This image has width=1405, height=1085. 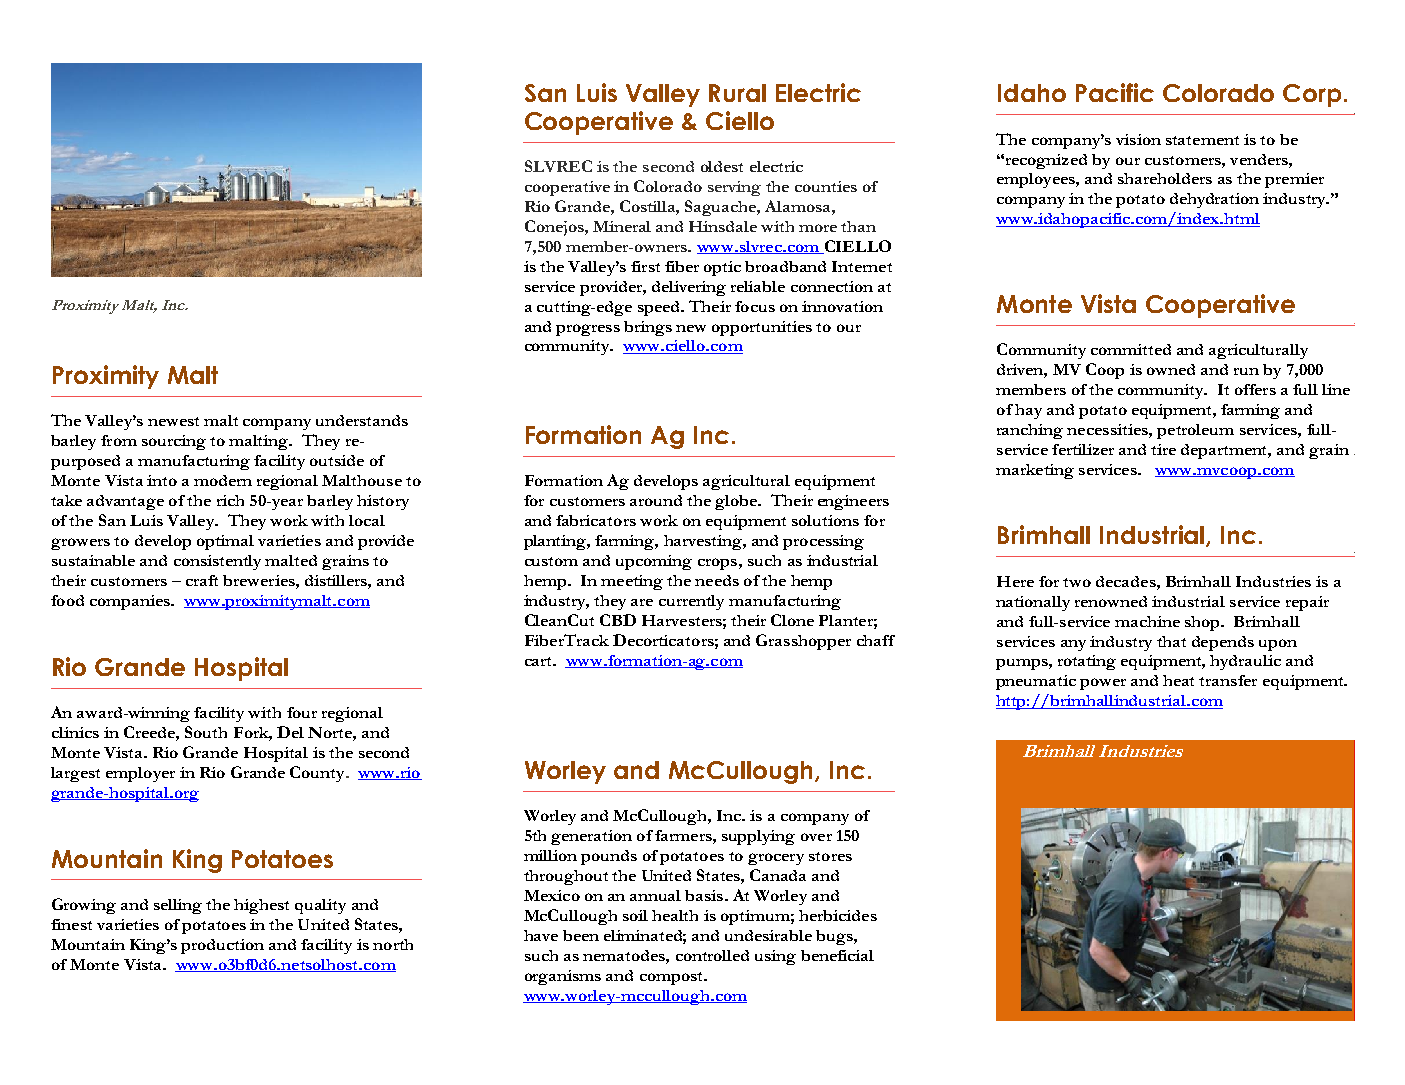 What do you see at coordinates (1255, 389) in the image?
I see `offers` at bounding box center [1255, 389].
